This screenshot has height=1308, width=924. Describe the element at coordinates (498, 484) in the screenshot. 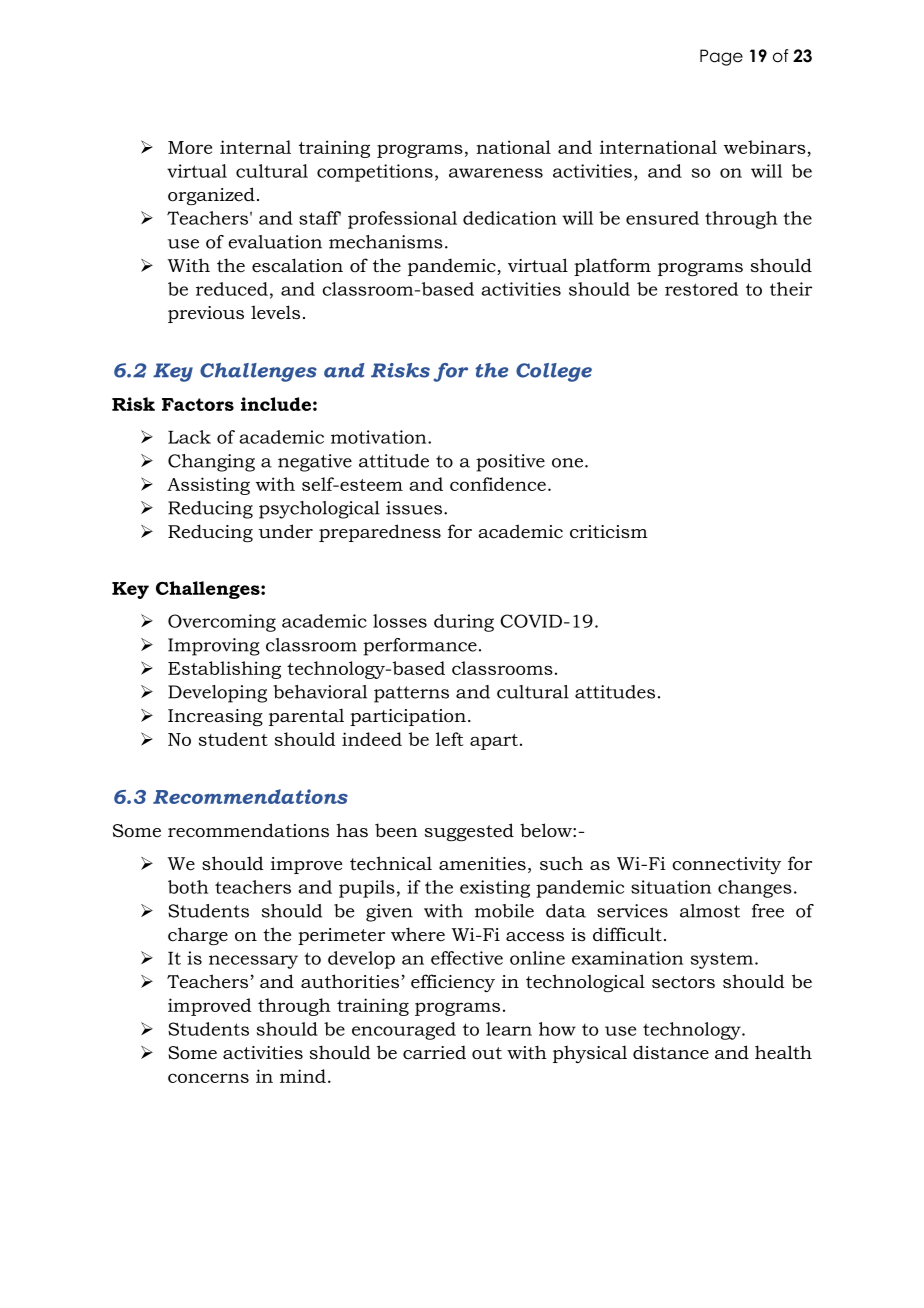

I see `confidence` at that location.
